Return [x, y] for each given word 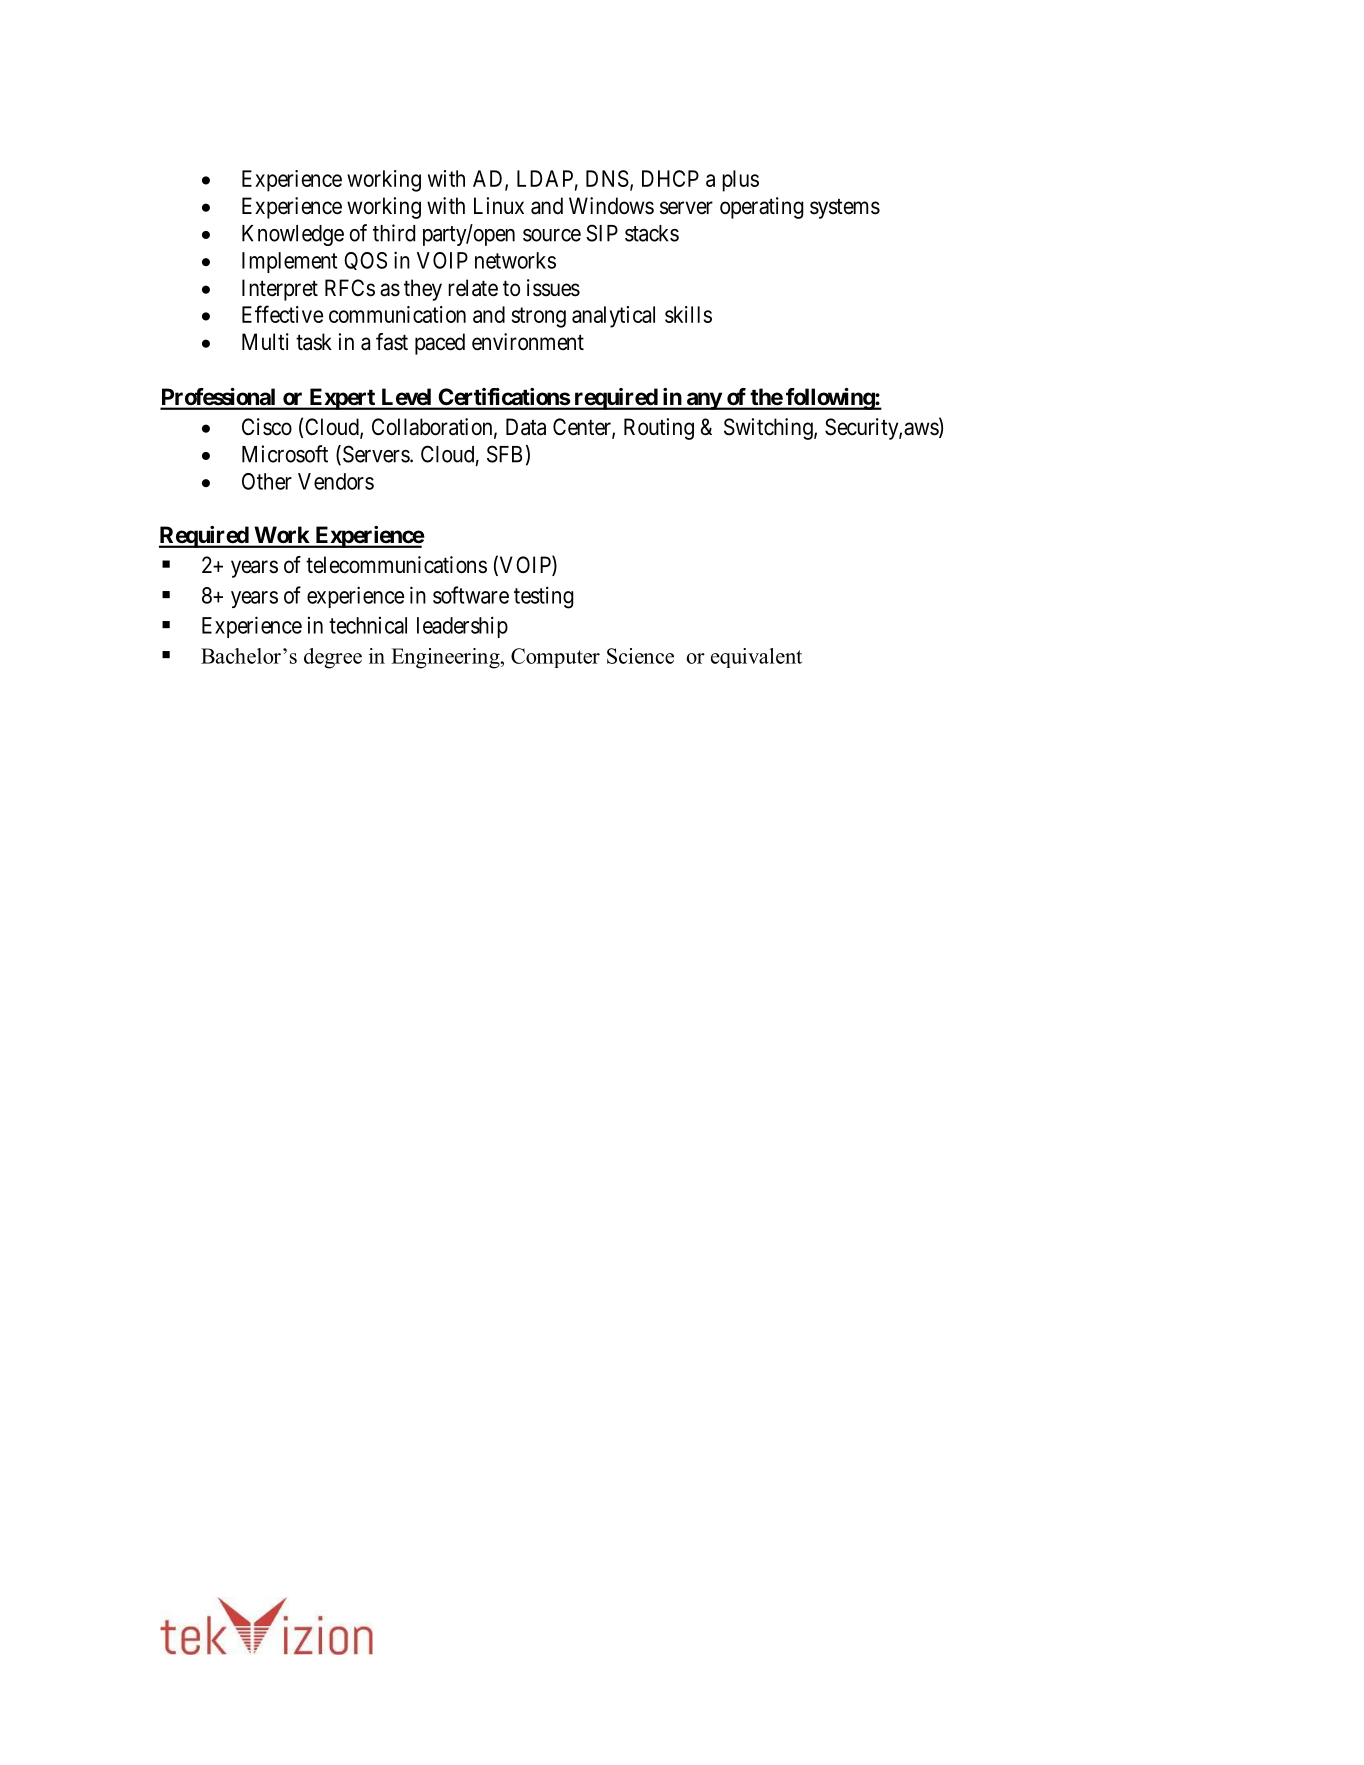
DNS [607, 178]
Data [526, 427]
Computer [555, 658]
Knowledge [293, 235]
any [703, 401]
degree [333, 658]
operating [762, 208]
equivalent [756, 658]
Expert [342, 399]
